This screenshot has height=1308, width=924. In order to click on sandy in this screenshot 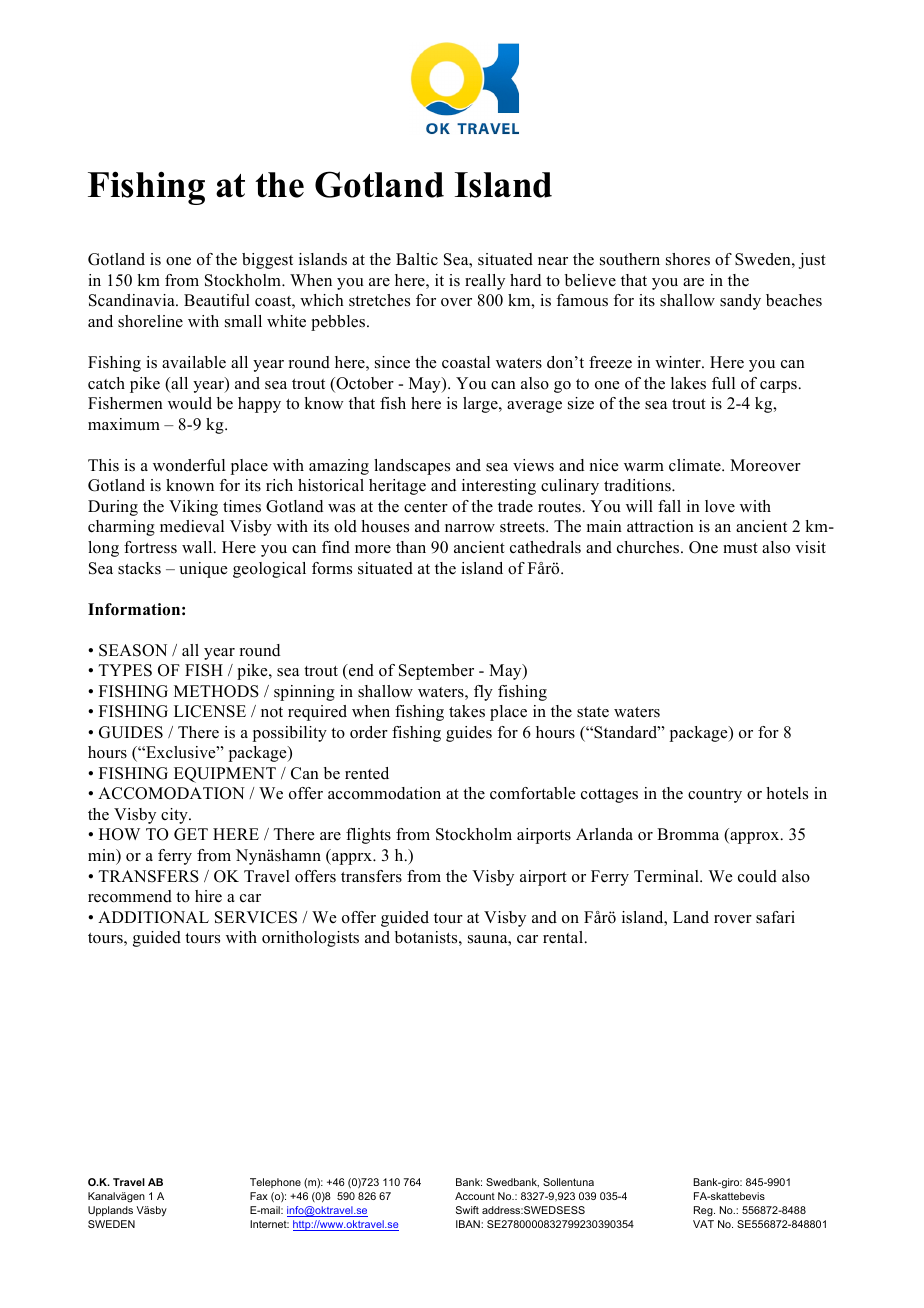, I will do `click(740, 302)`.
